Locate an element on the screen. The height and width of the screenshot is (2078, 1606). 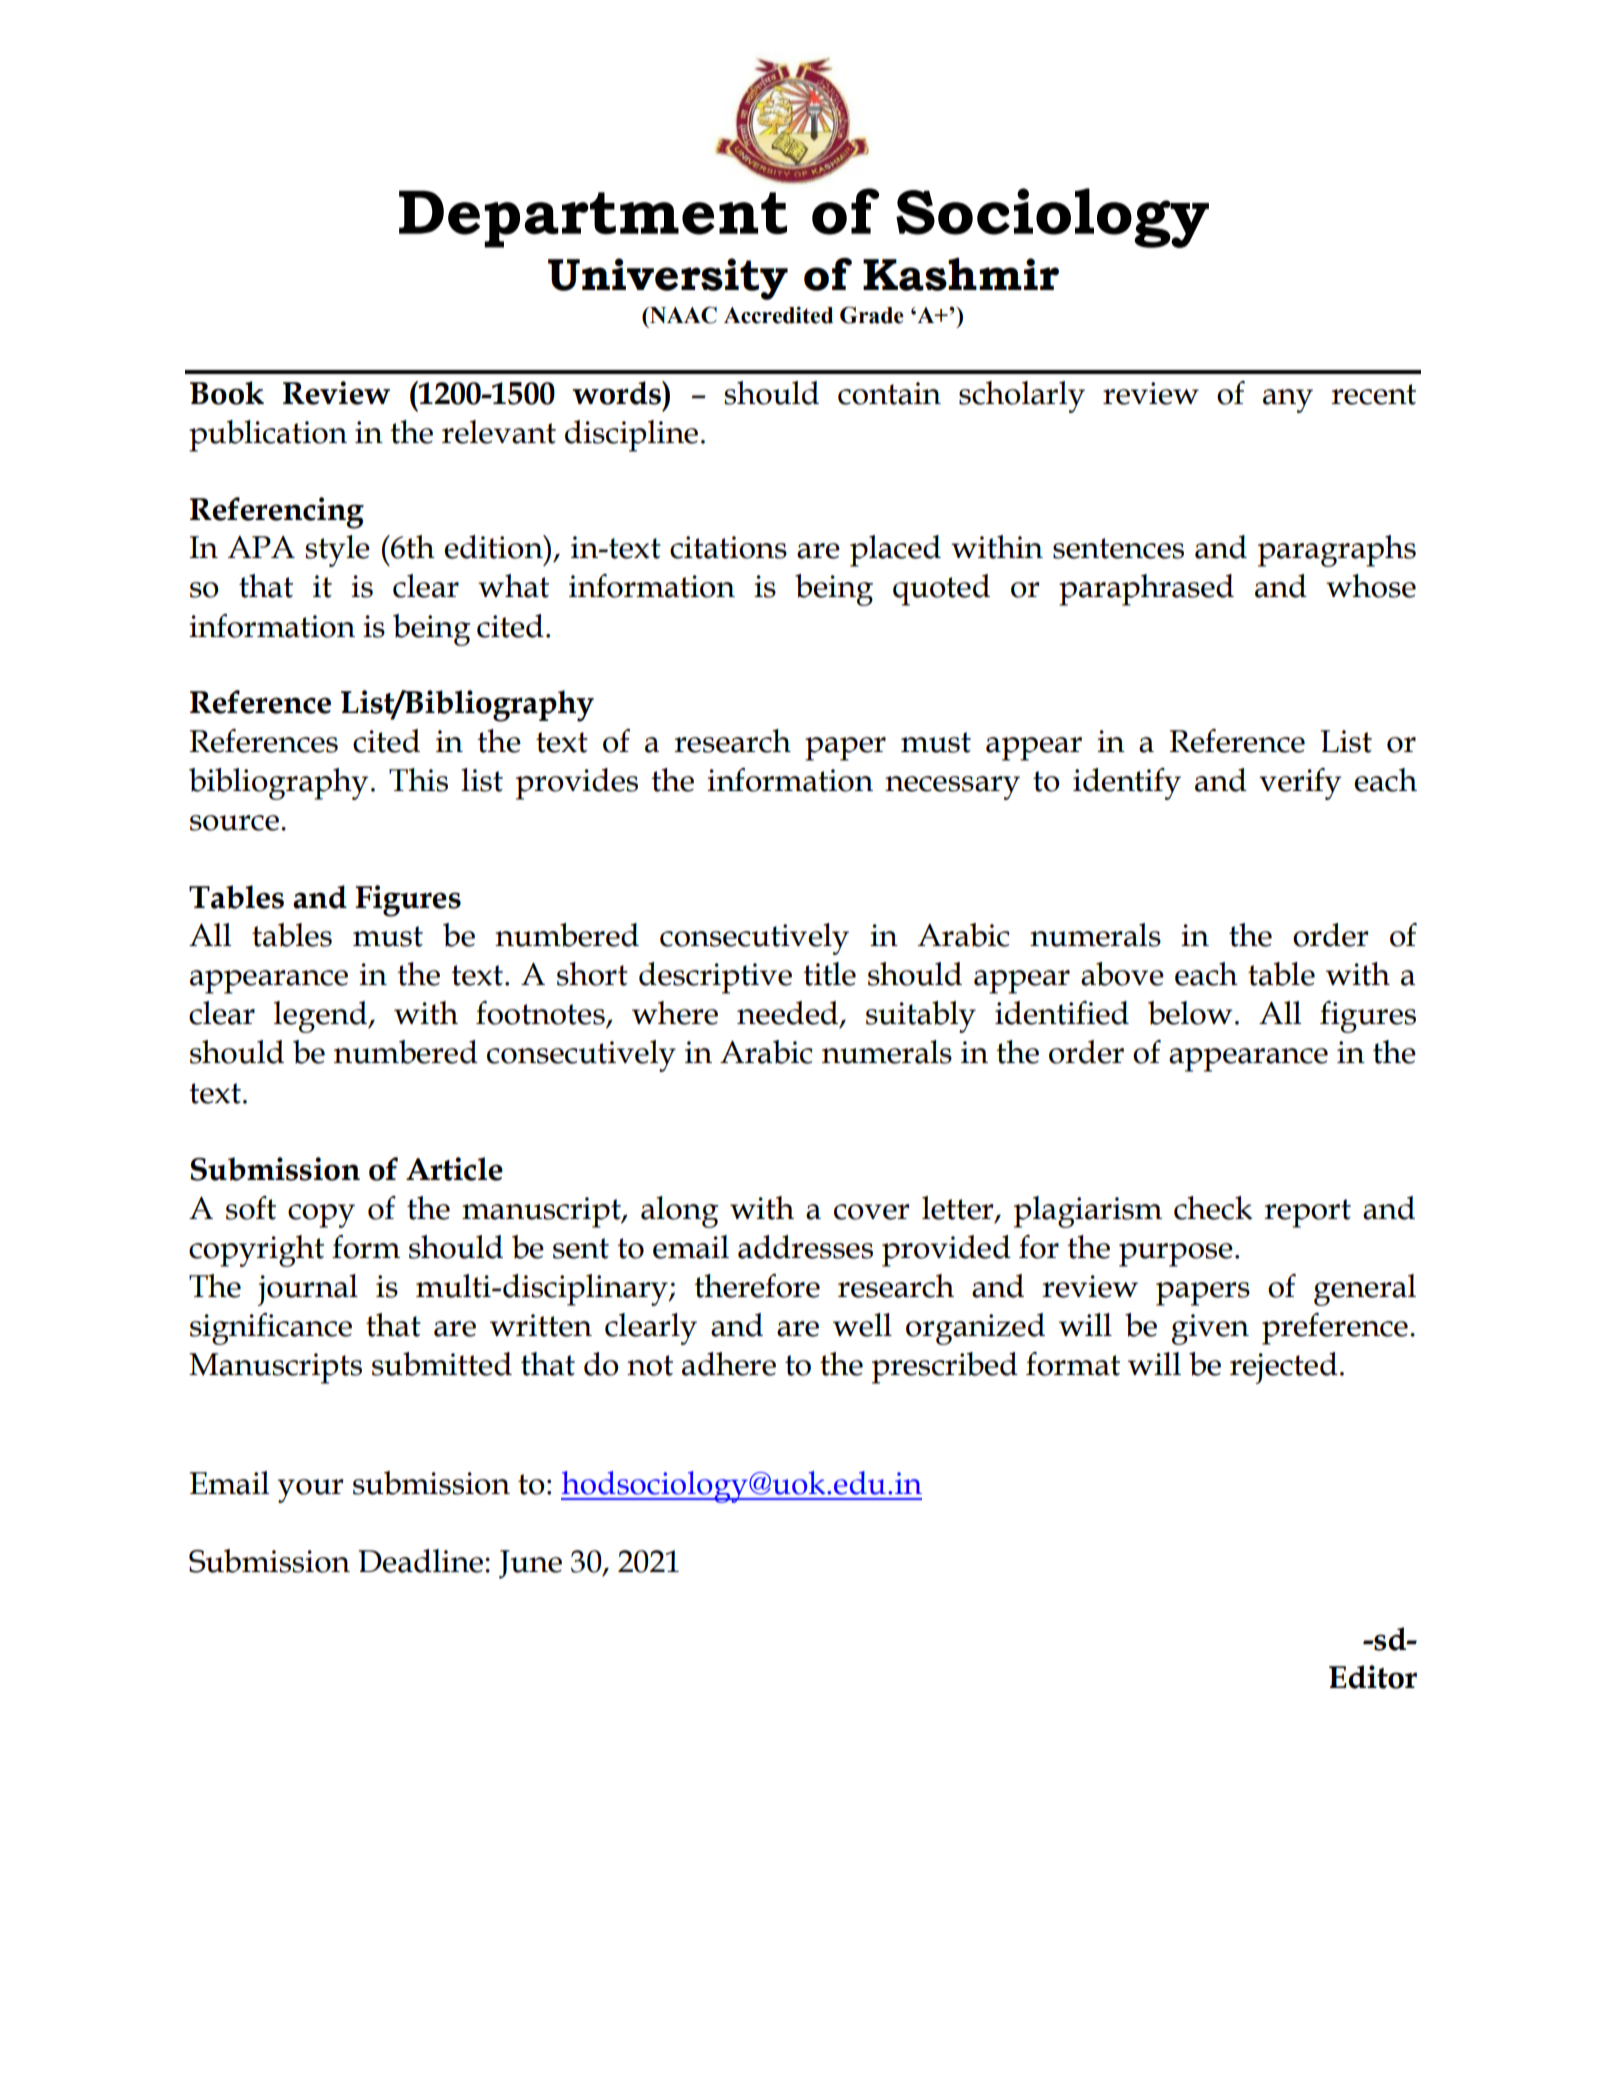
any is located at coordinates (1288, 401).
